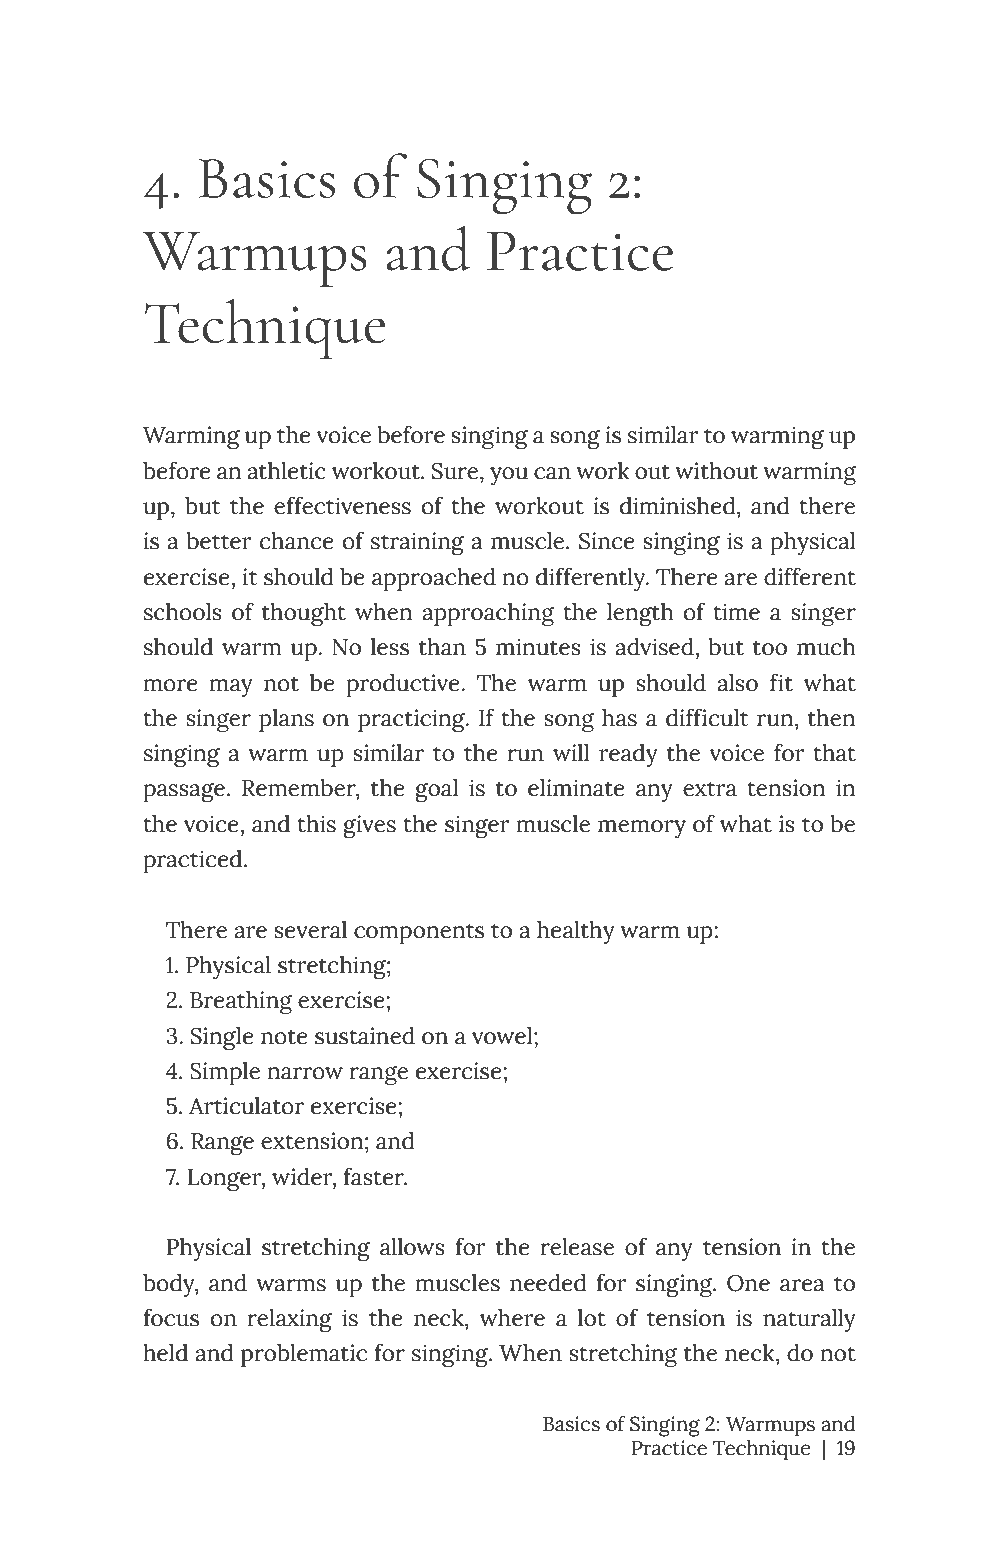  I want to click on sustained, so click(365, 1036).
